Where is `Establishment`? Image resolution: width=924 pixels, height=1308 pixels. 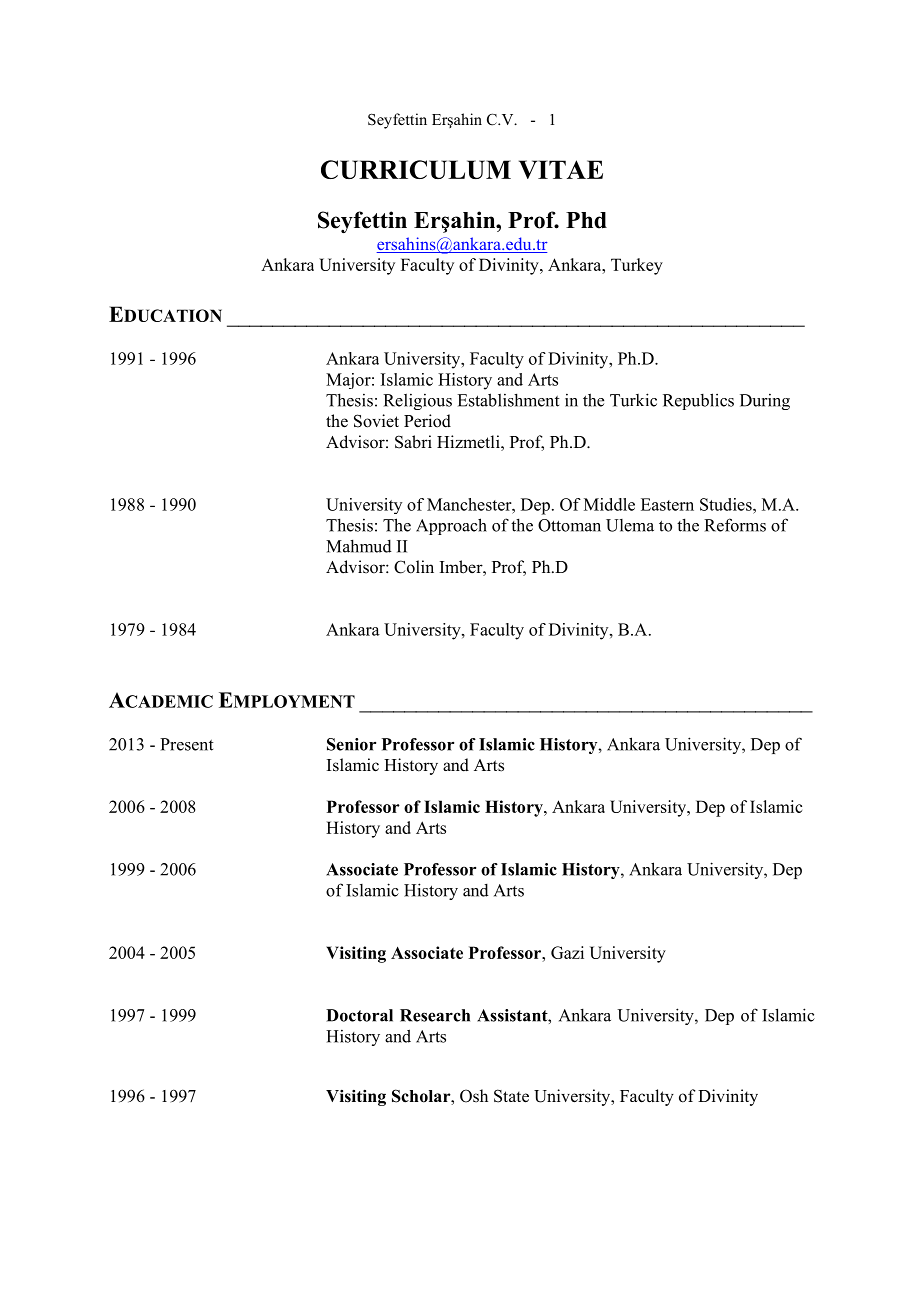
Establishment is located at coordinates (508, 400).
